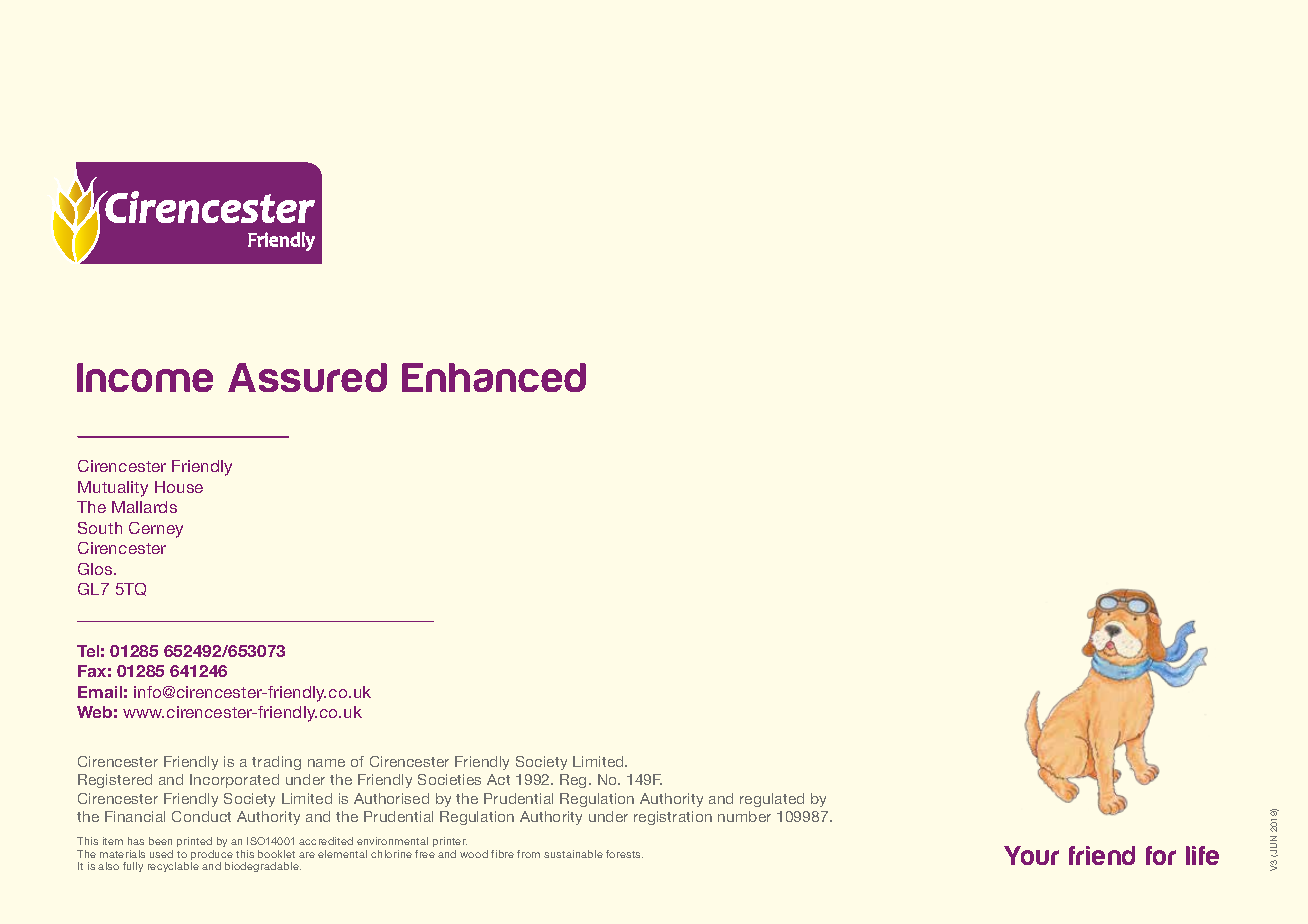 This document has width=1308, height=924. What do you see at coordinates (1031, 855) in the document?
I see `Your` at bounding box center [1031, 855].
